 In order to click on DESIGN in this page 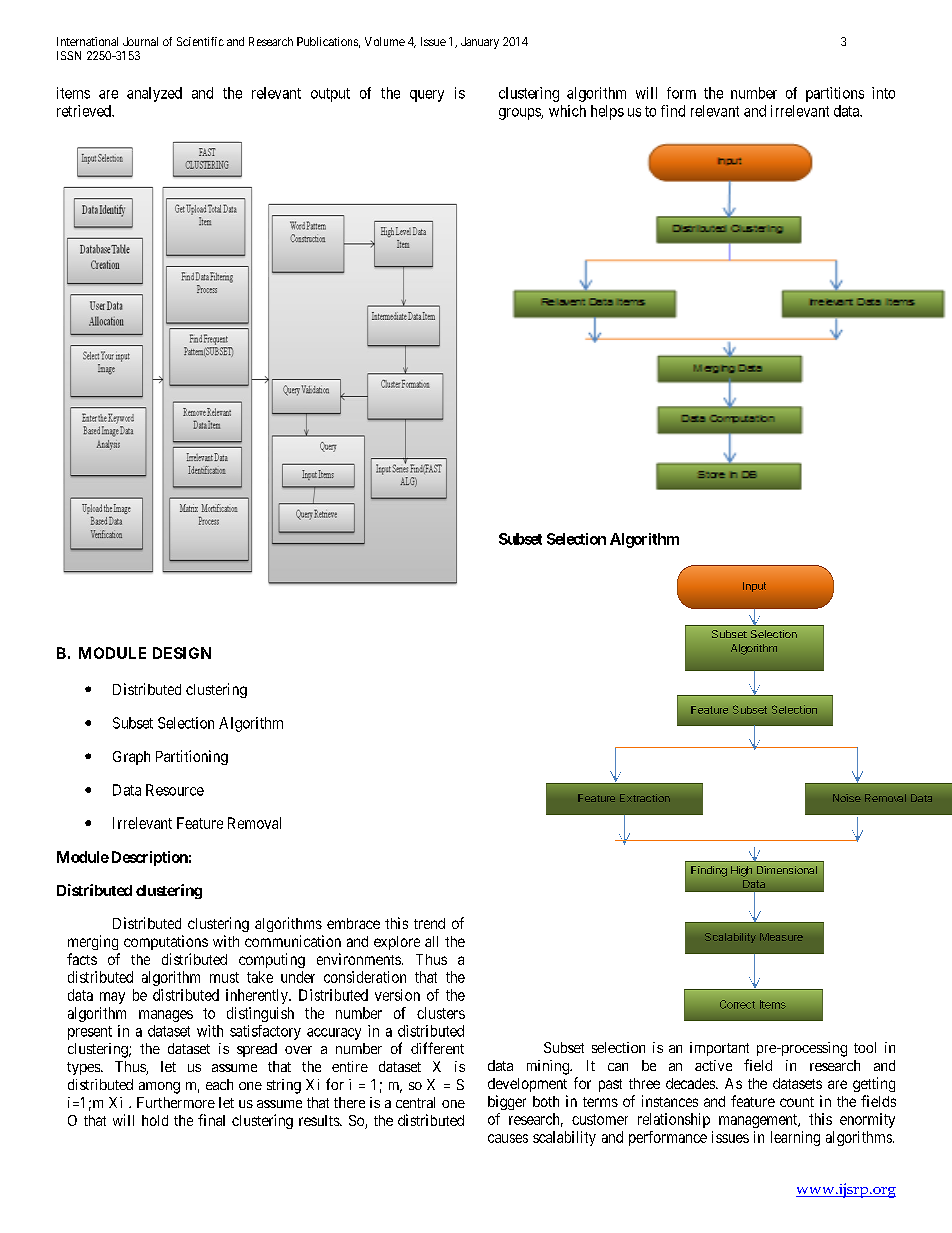, I will do `click(182, 653)`.
